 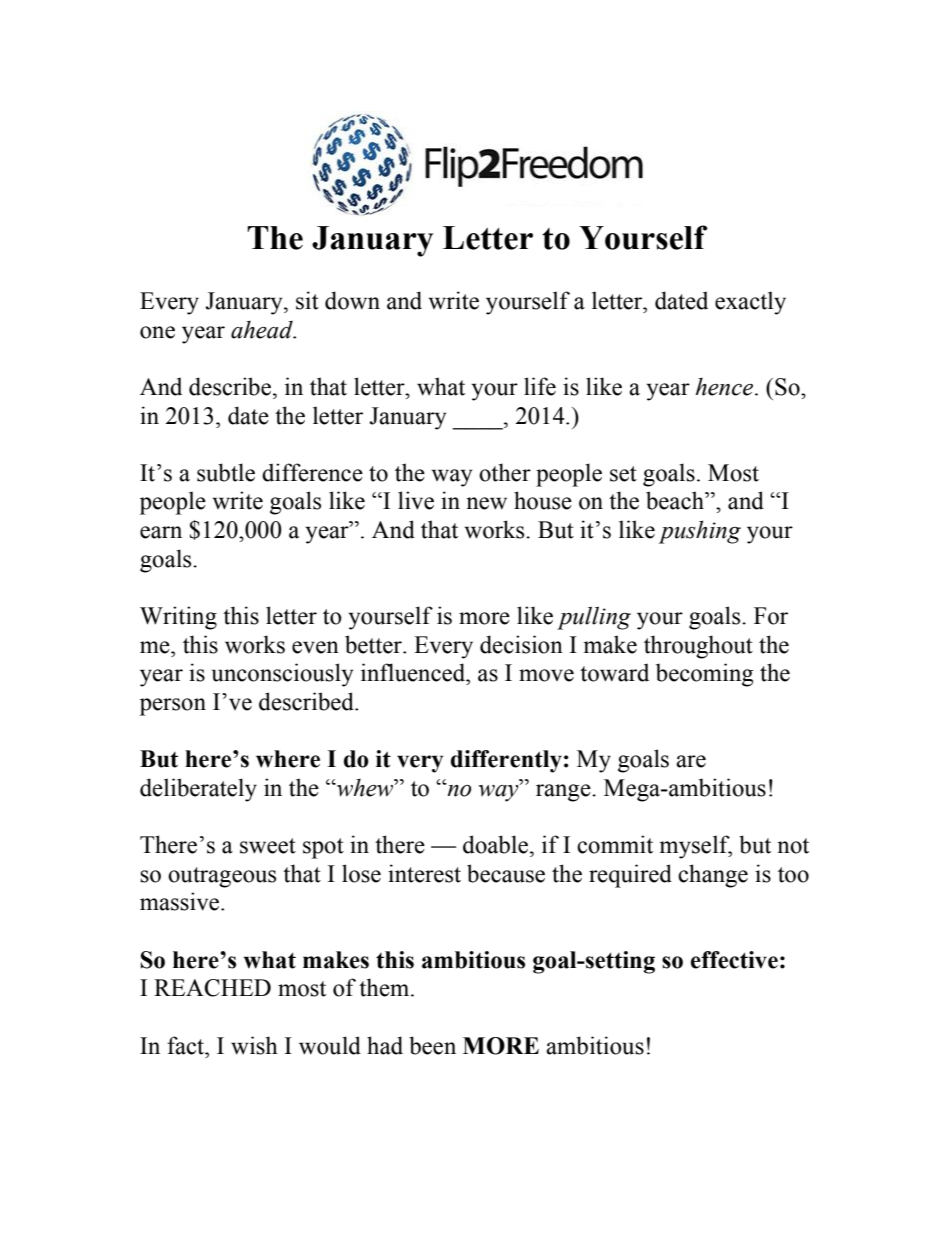 I want to click on unconsciously, so click(x=282, y=675).
